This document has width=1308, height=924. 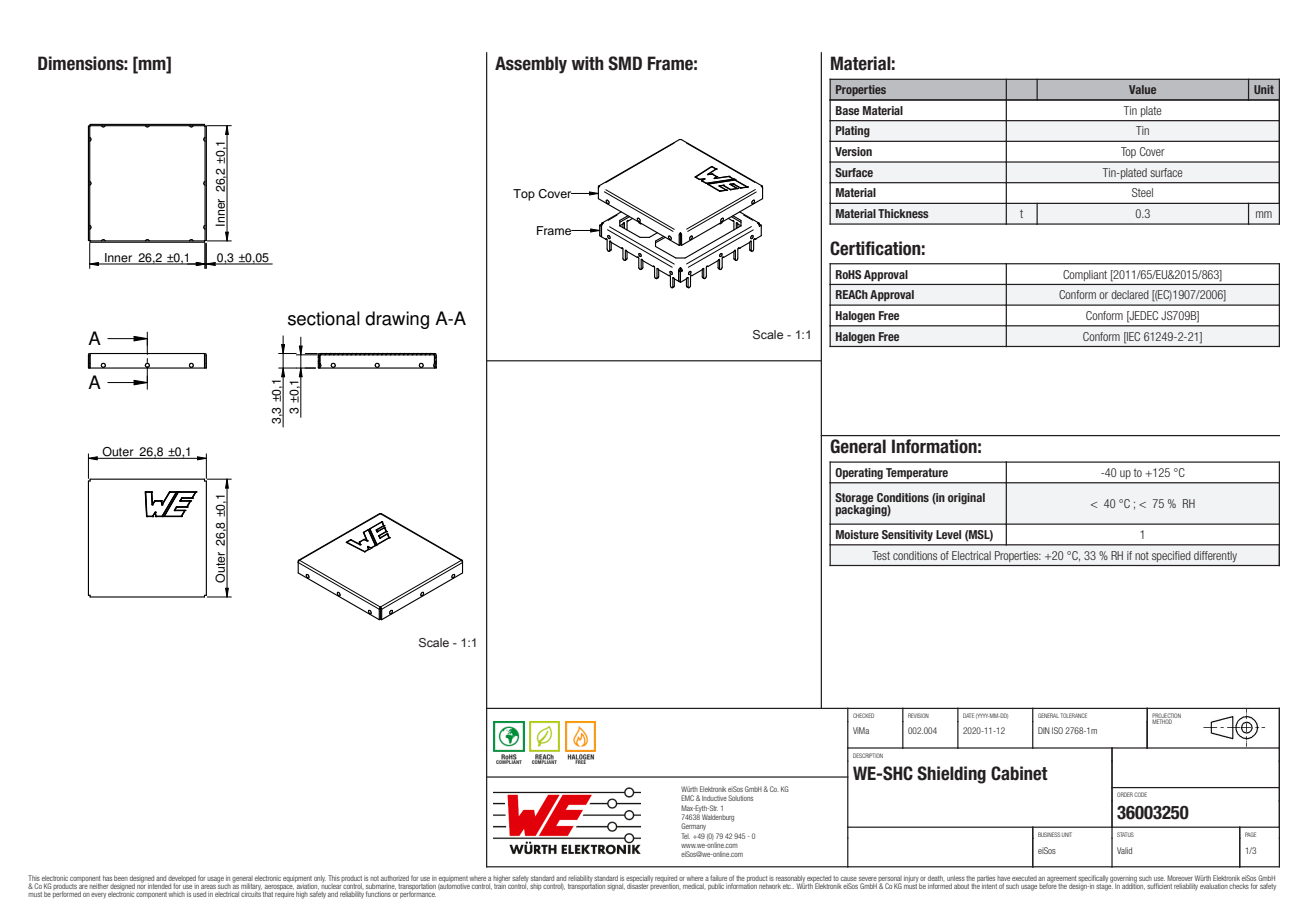 I want to click on Value, so click(x=1142, y=89).
